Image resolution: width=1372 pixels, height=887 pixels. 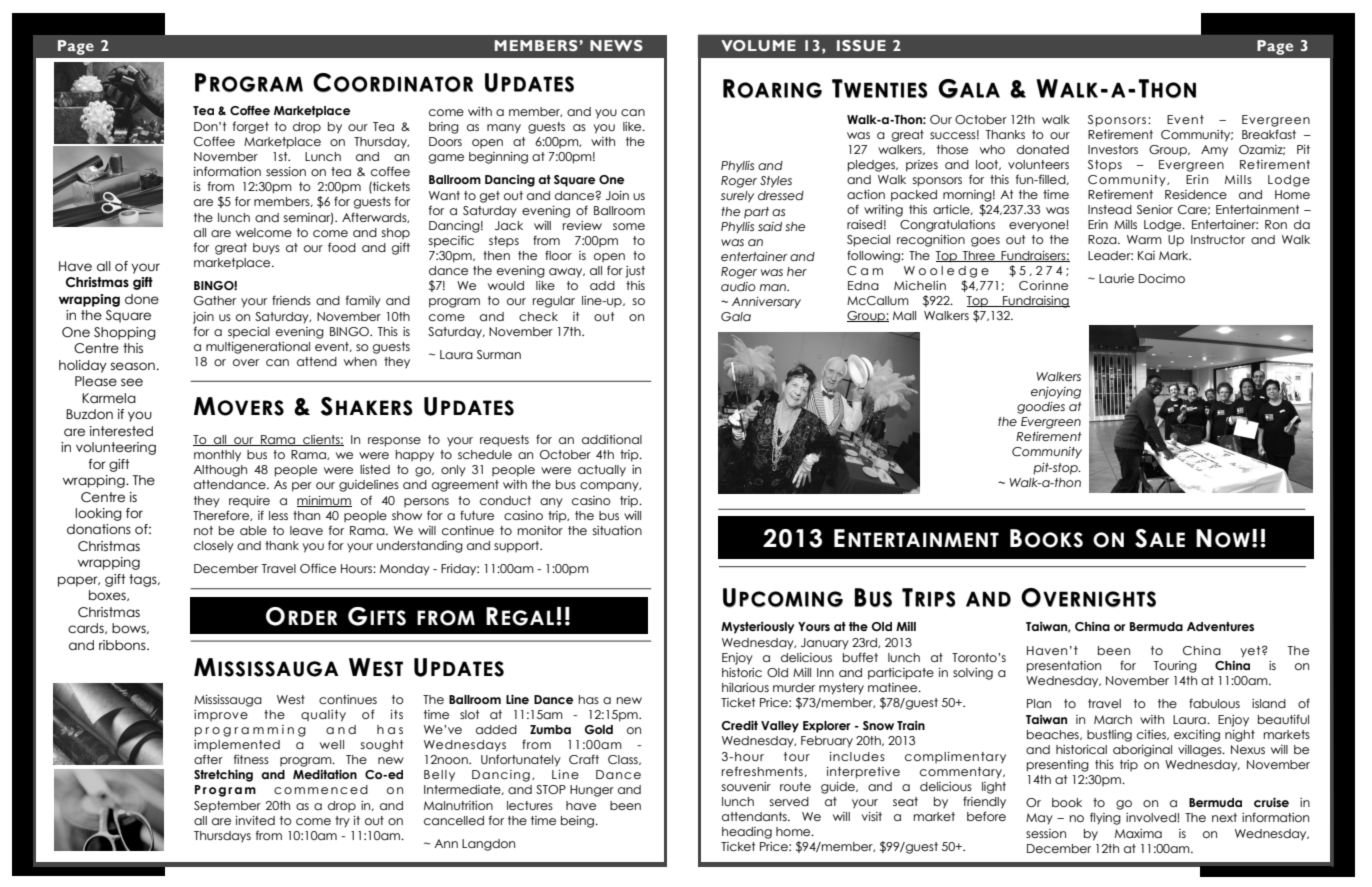 What do you see at coordinates (1269, 134) in the page?
I see `Breakfast` at bounding box center [1269, 134].
